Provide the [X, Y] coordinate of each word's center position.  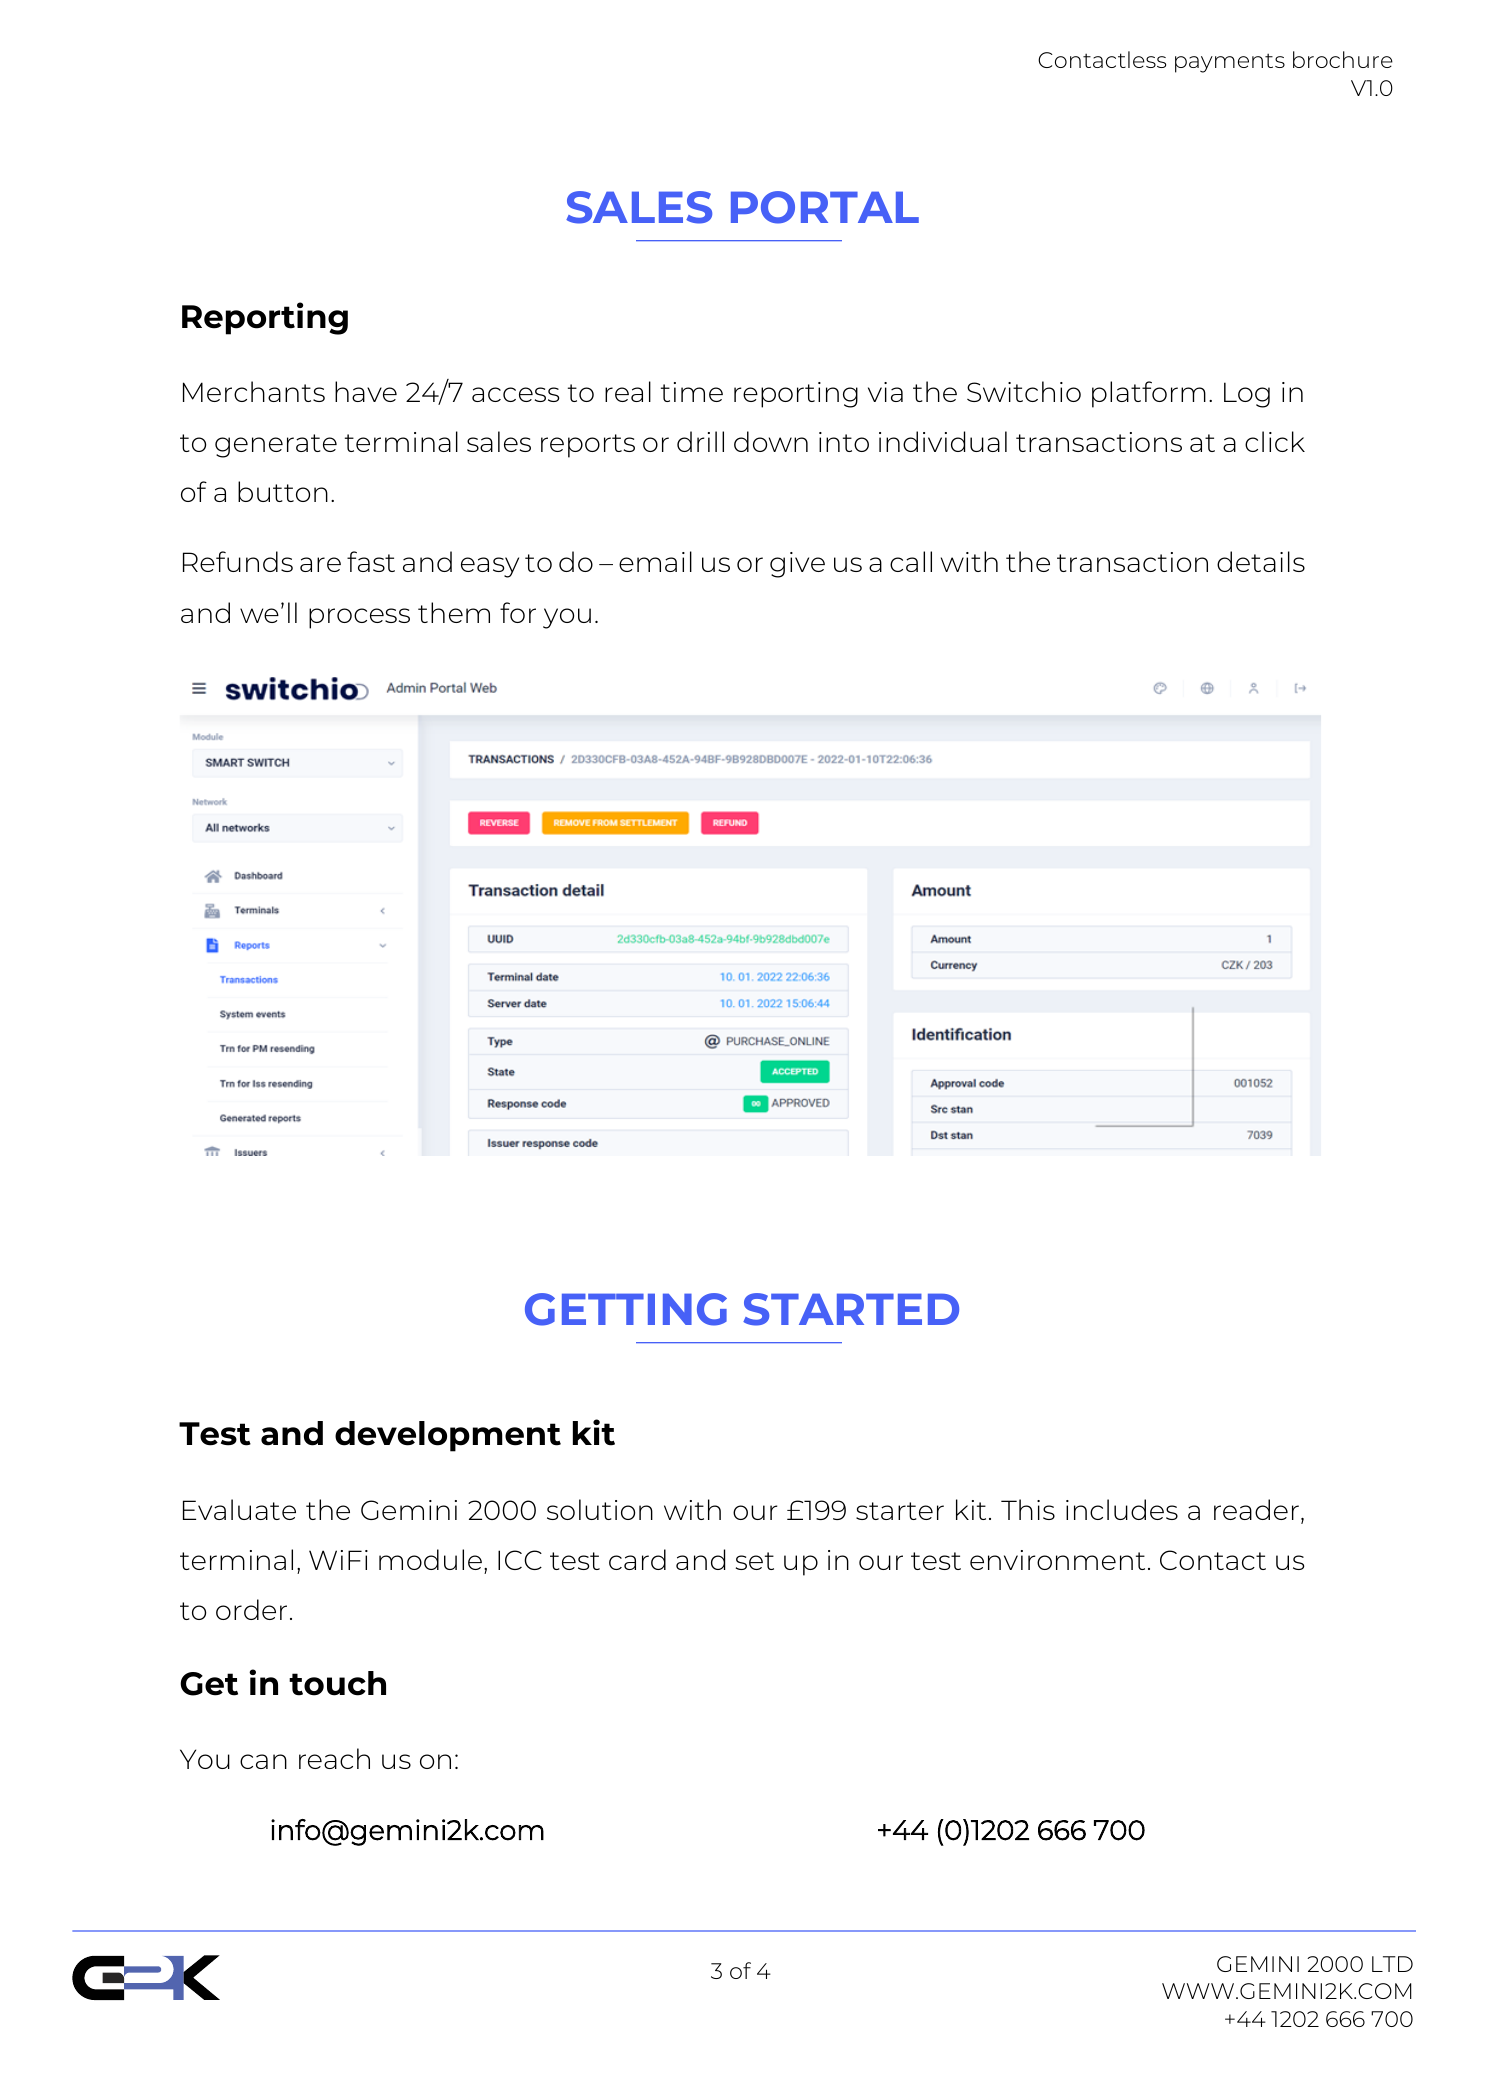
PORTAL [825, 207]
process [359, 618]
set [755, 1561]
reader [1256, 1509]
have [366, 391]
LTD [1392, 1964]
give [797, 565]
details [1261, 561]
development [448, 1436]
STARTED [851, 1309]
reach [334, 1758]
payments [1230, 63]
